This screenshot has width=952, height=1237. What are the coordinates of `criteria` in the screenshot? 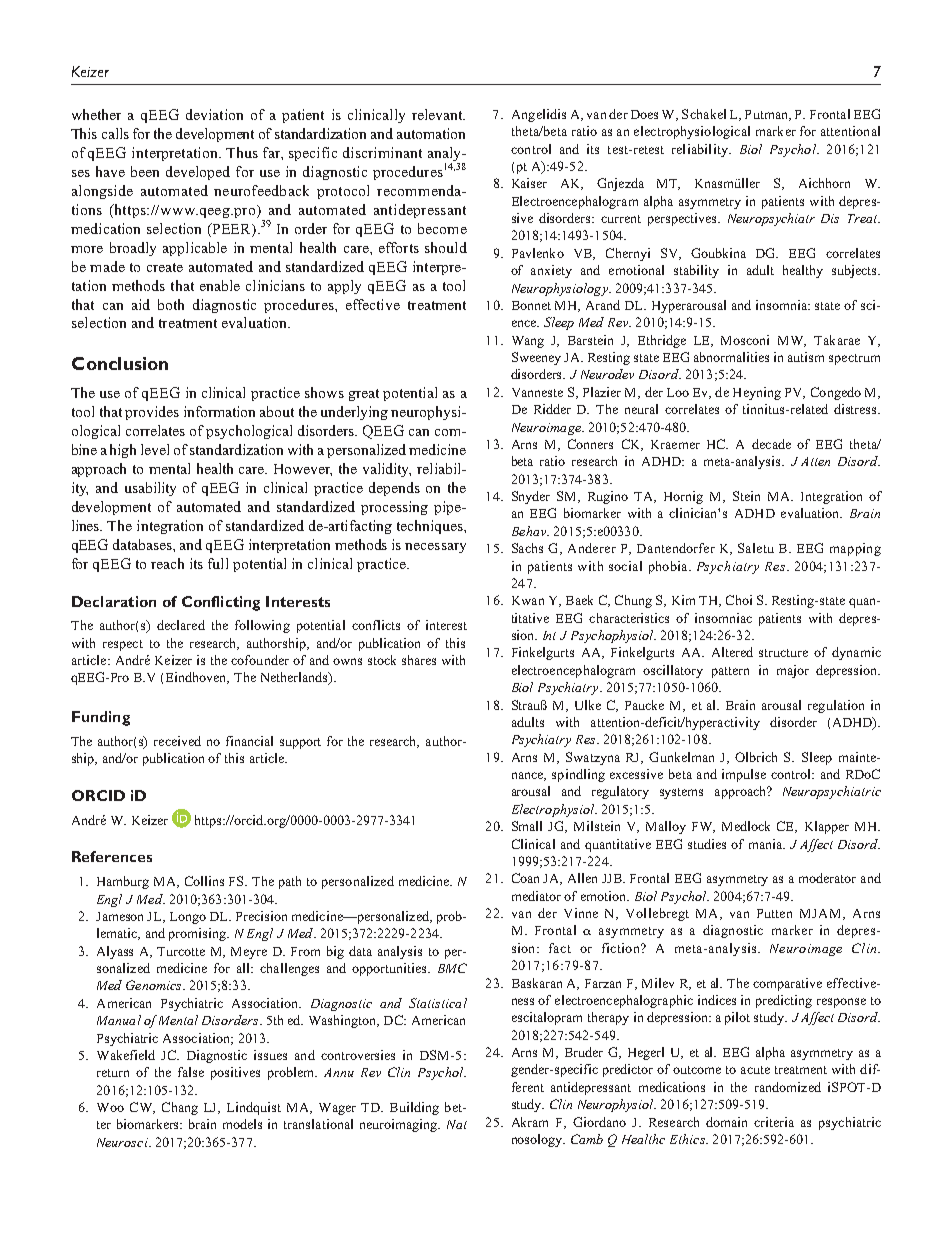 It's located at (774, 1122).
